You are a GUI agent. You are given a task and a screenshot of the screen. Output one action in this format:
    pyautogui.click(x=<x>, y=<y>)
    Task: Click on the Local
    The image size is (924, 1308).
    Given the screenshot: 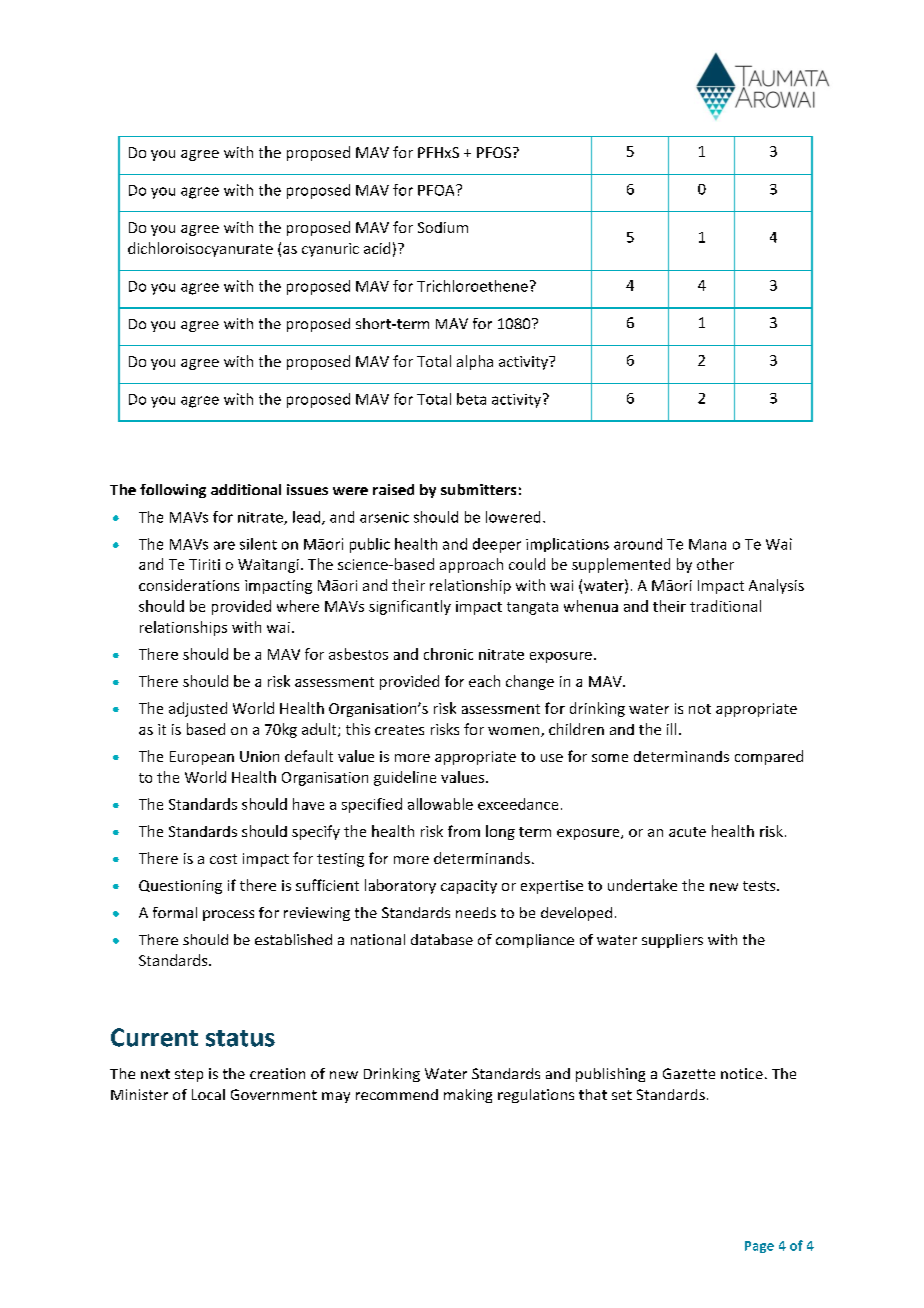 What is the action you would take?
    pyautogui.click(x=208, y=1094)
